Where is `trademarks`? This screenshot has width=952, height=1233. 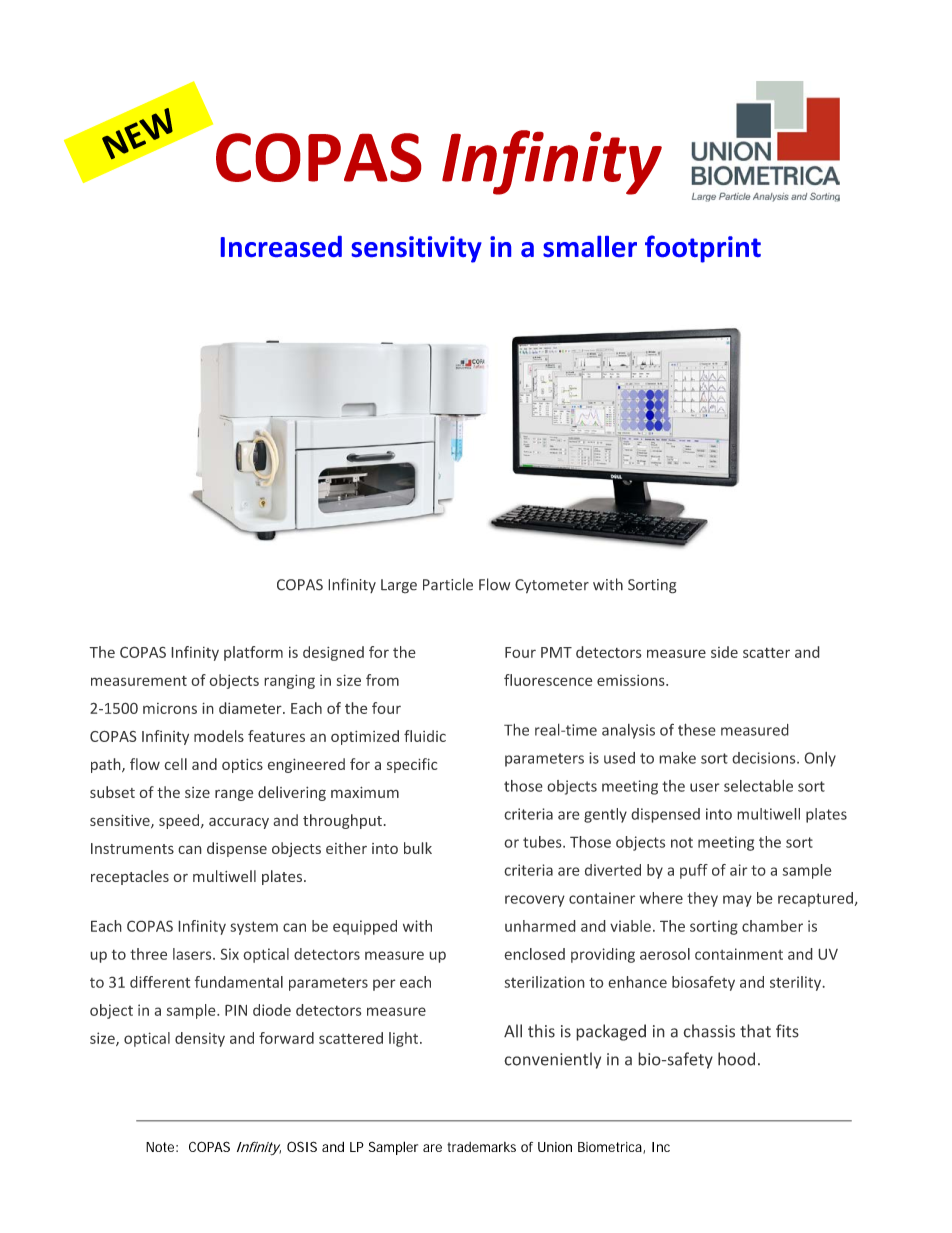 trademarks is located at coordinates (481, 1147).
